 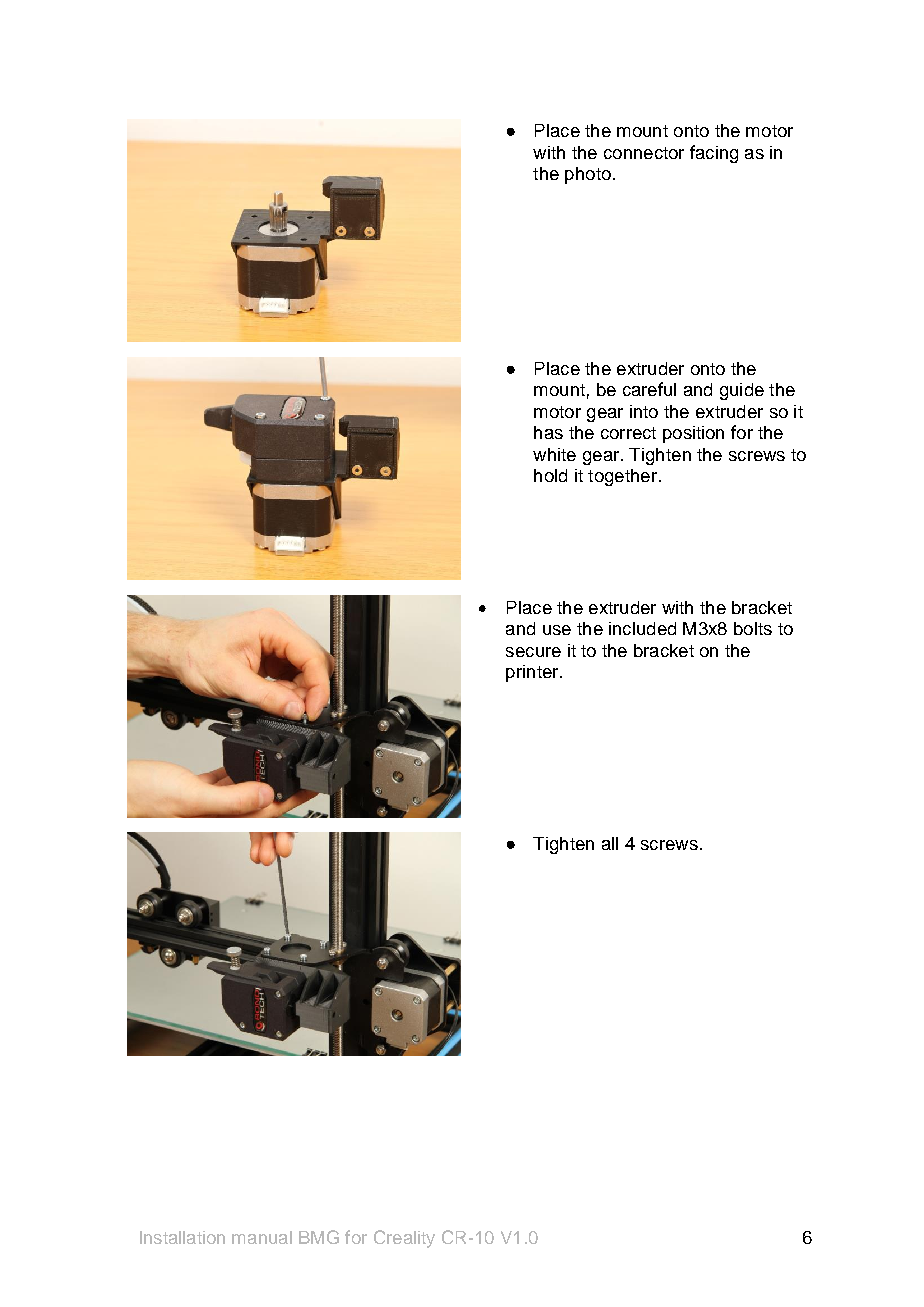 I want to click on connector, so click(x=644, y=153).
